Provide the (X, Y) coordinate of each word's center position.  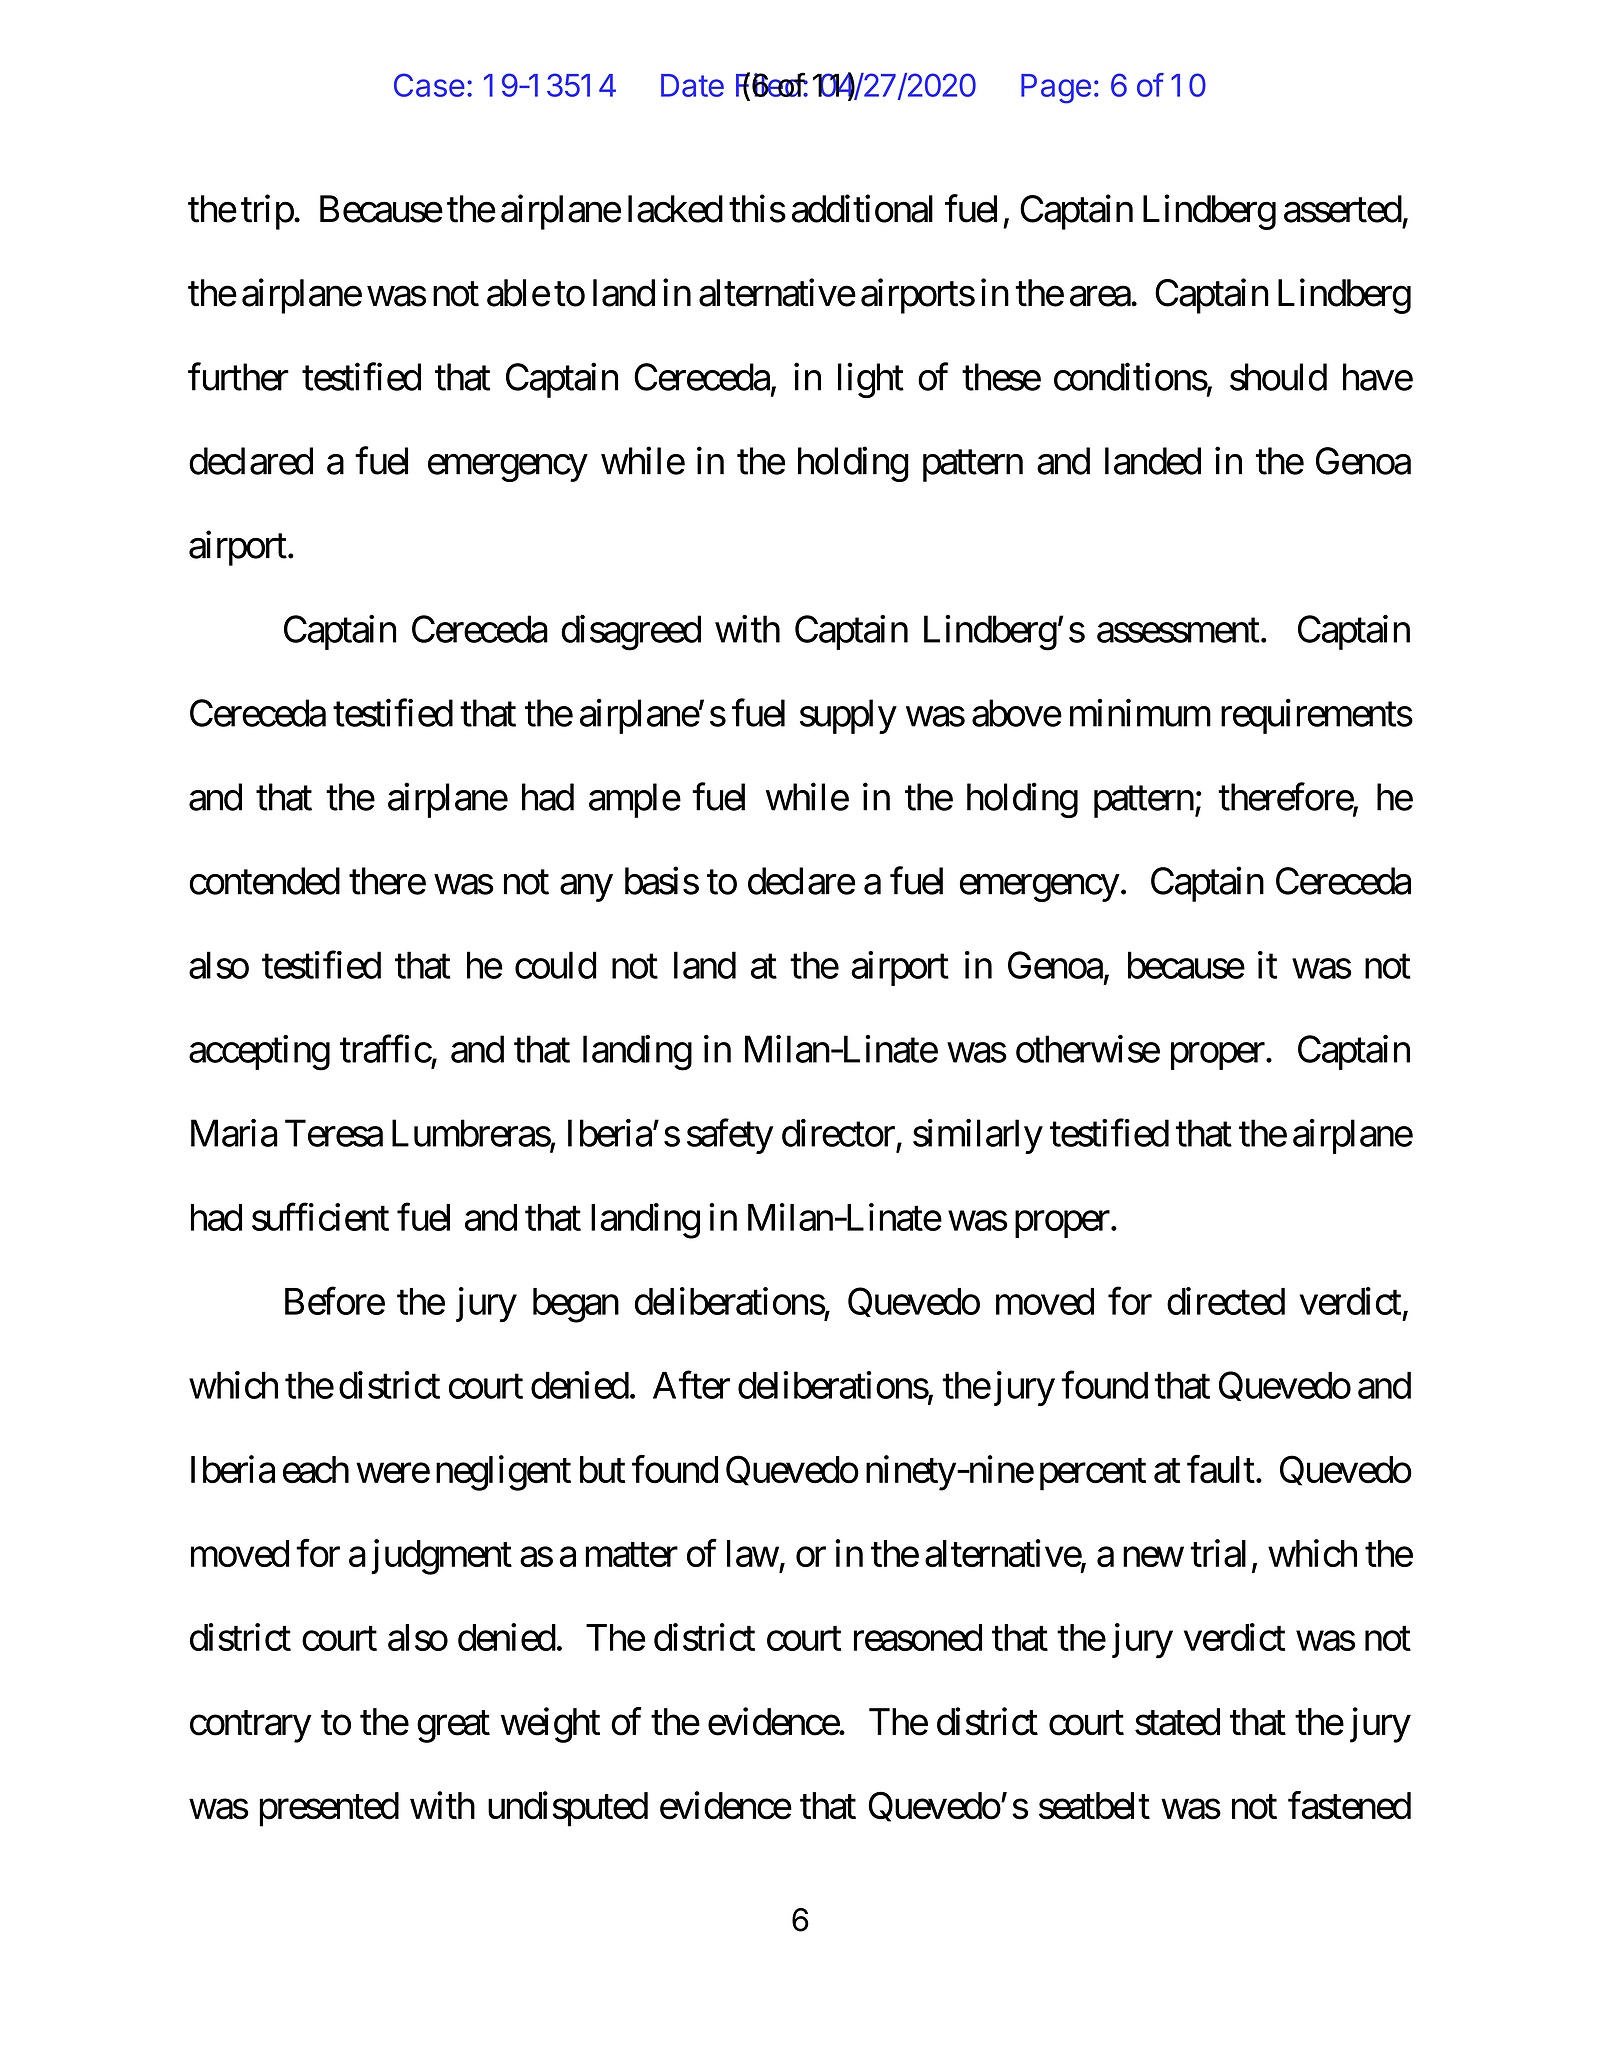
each (316, 1470)
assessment (1178, 631)
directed (1226, 1301)
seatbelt (1094, 1806)
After (691, 1385)
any (586, 888)
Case (429, 85)
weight (550, 1725)
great (453, 1727)
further (238, 377)
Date (692, 85)
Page (1056, 89)
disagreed (631, 633)
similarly (978, 1136)
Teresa (334, 1133)
